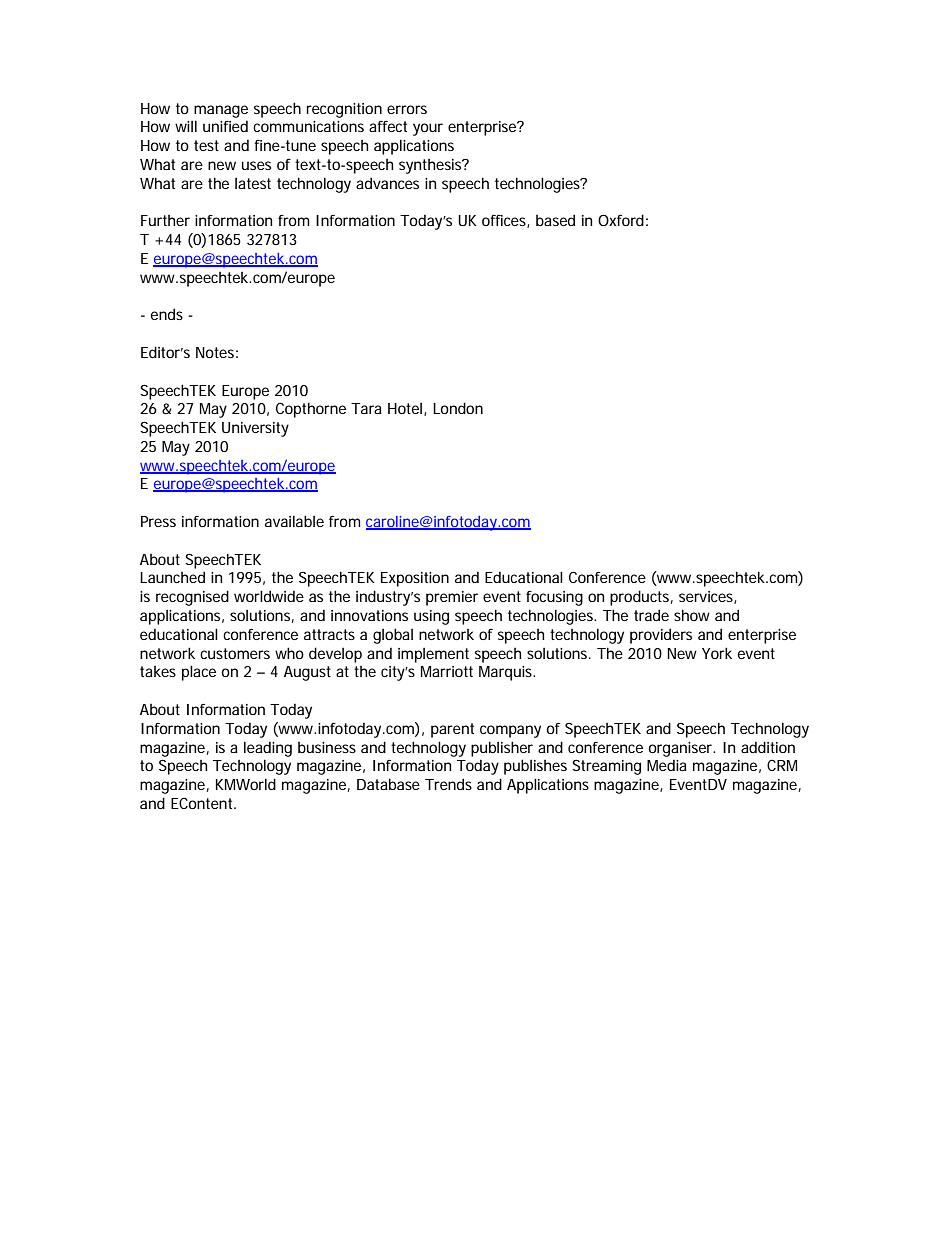 This image has width=952, height=1233. I want to click on Oxford, so click(621, 220).
